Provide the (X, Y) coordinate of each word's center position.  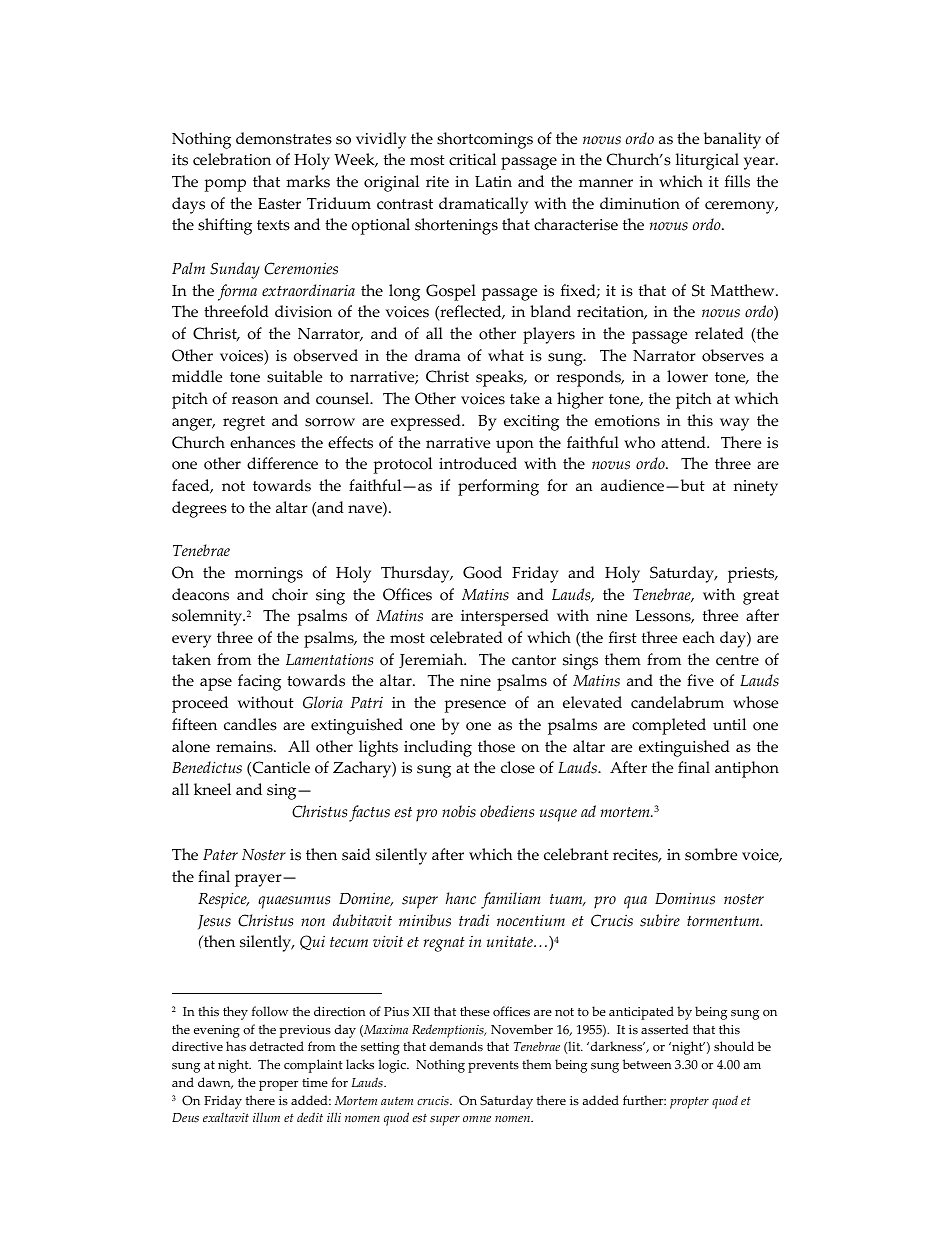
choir (290, 594)
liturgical (707, 161)
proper (278, 1086)
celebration (232, 159)
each (699, 637)
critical (472, 159)
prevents (493, 1067)
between (647, 1064)
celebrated (466, 637)
